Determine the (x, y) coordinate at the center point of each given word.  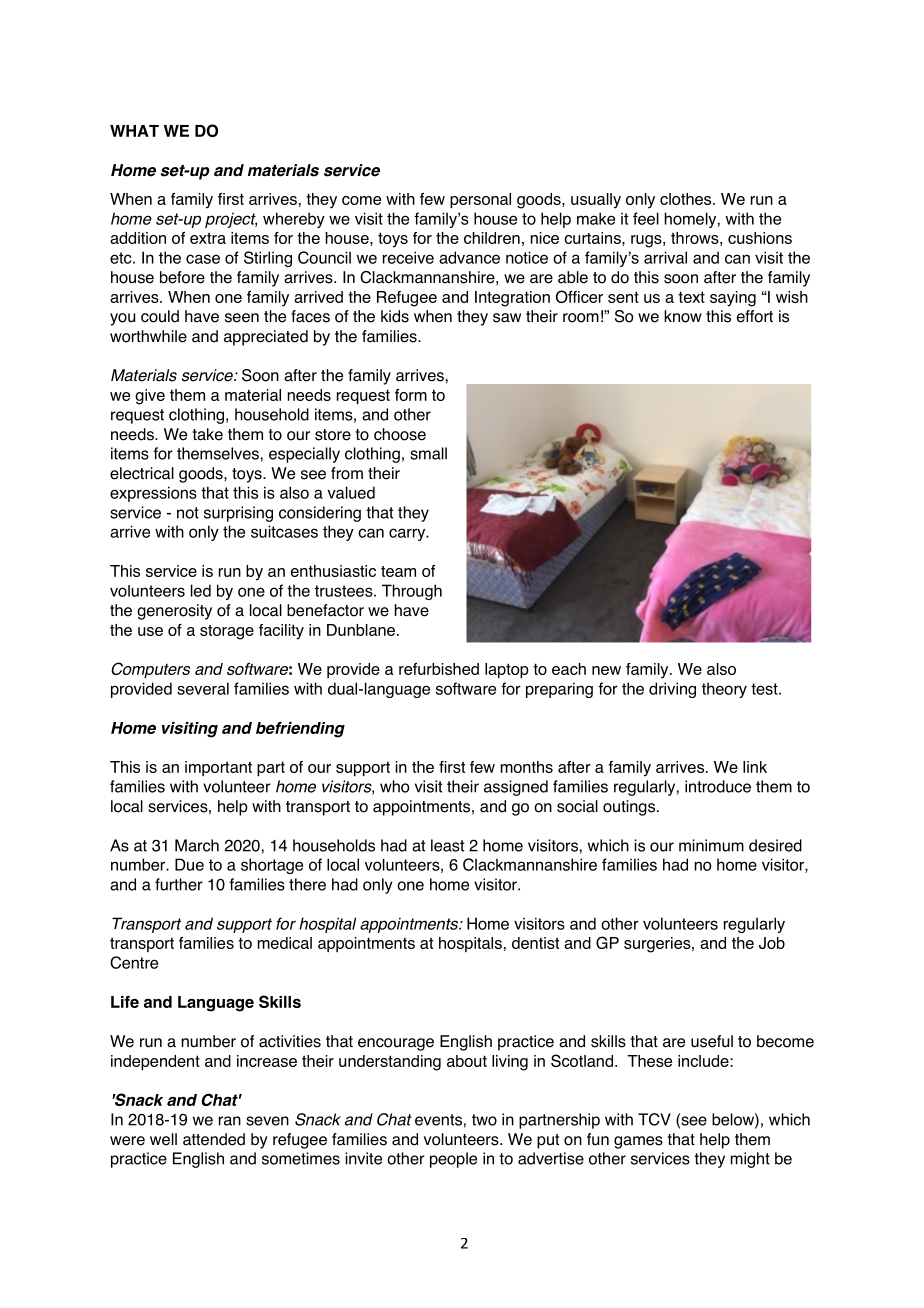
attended (214, 1139)
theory (724, 690)
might (750, 1160)
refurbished (439, 669)
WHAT (134, 131)
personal (480, 200)
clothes (687, 199)
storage (227, 632)
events (438, 1120)
